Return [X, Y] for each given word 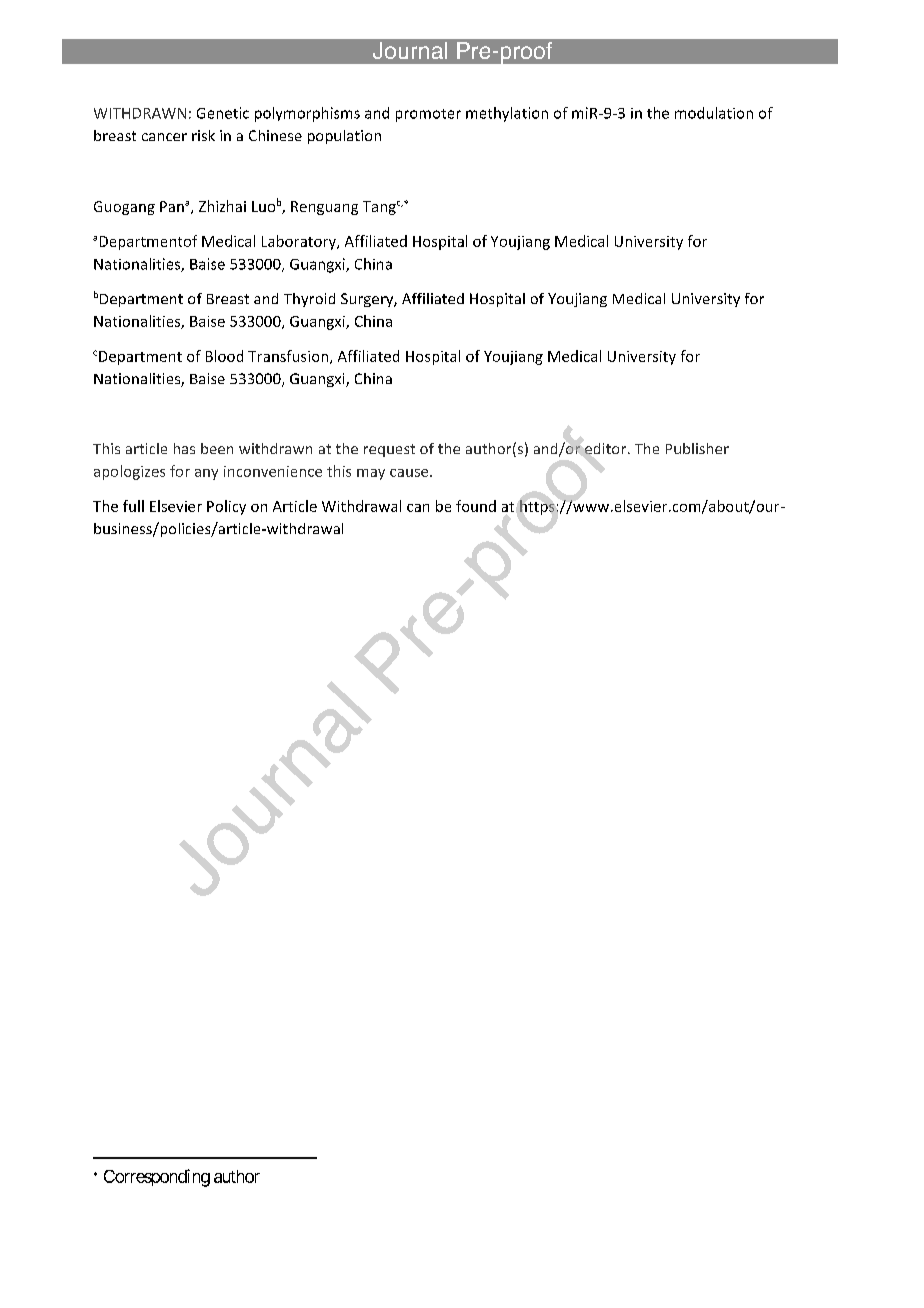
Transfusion [288, 356]
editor [607, 448]
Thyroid [309, 300]
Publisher [697, 448]
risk [203, 135]
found [476, 506]
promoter [428, 115]
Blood [224, 356]
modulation [714, 113]
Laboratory [300, 242]
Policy [226, 507]
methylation [507, 114]
